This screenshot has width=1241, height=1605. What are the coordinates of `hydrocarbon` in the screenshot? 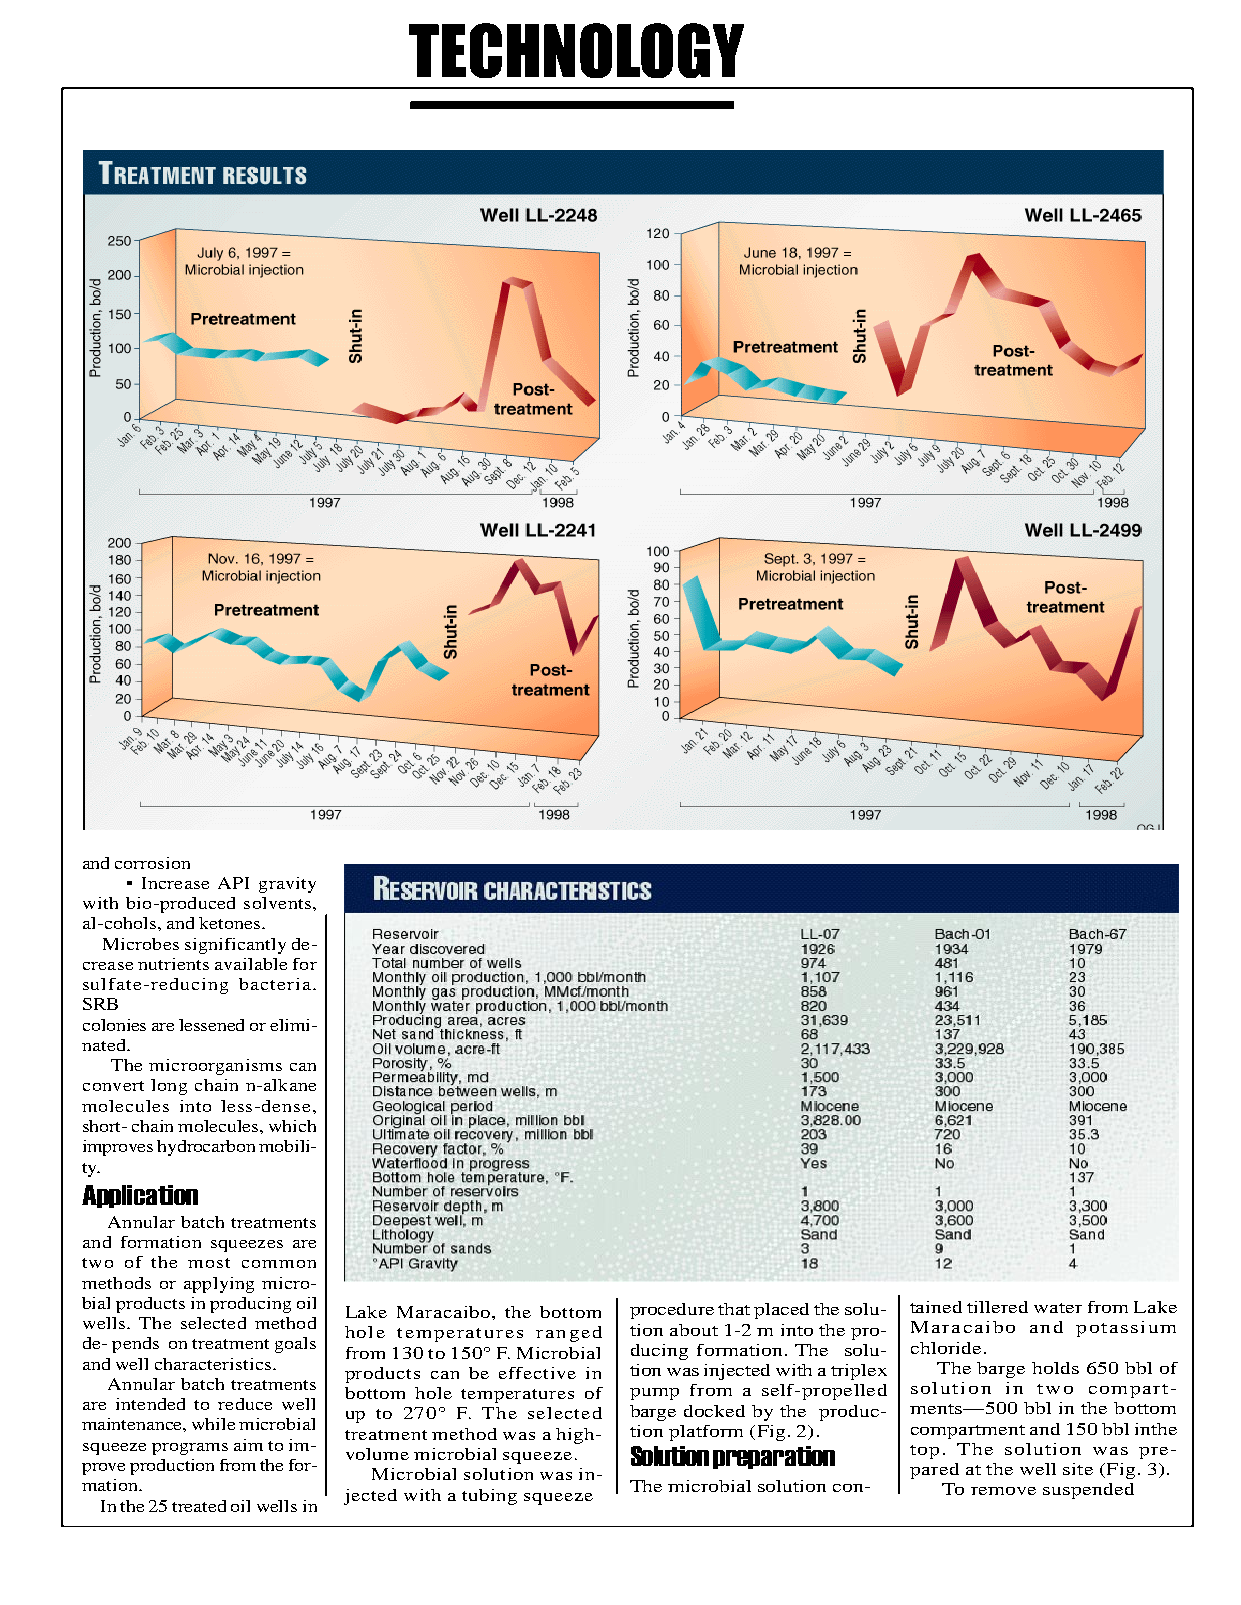 It's located at (206, 1148).
